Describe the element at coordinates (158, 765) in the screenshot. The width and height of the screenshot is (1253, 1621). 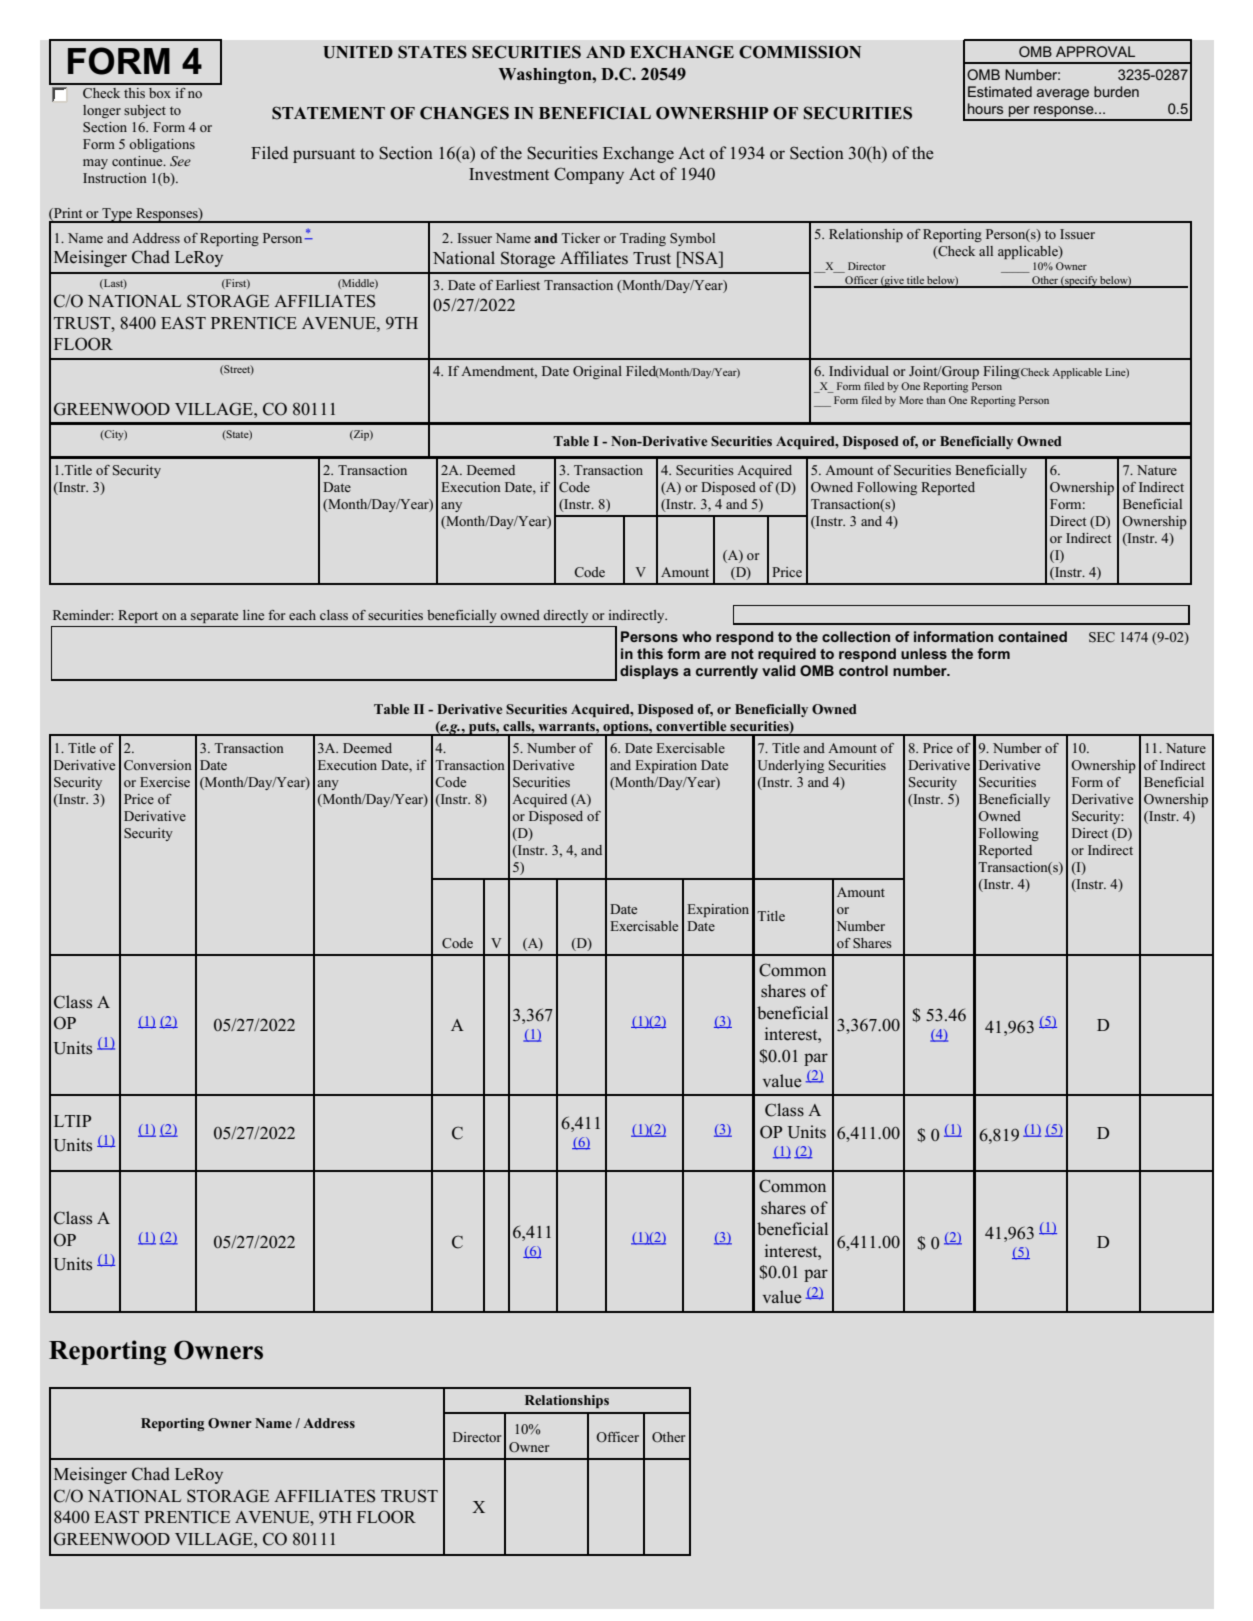
I see `Conversion` at that location.
